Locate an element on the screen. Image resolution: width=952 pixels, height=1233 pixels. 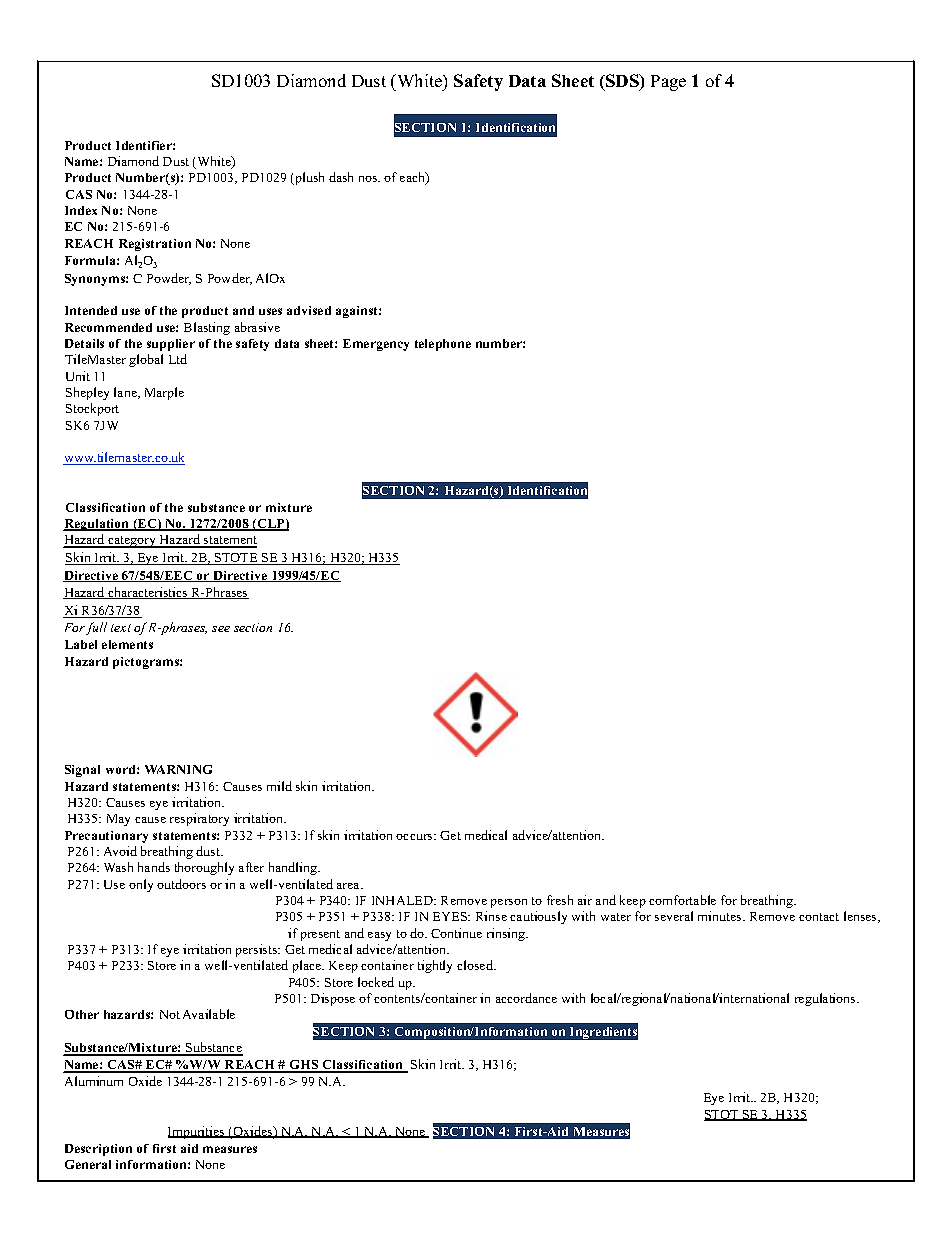
Marple is located at coordinates (164, 393).
